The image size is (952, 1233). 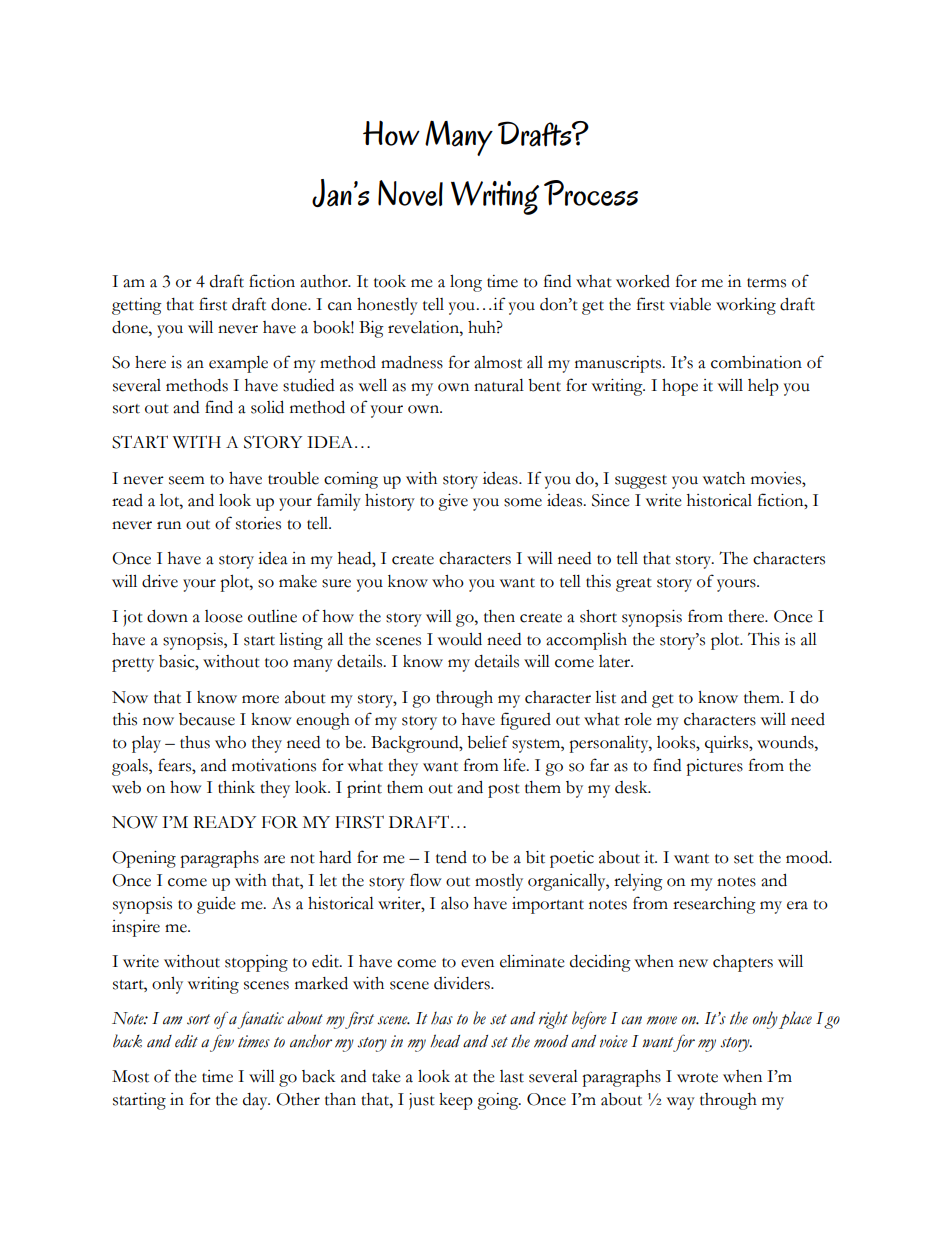 I want to click on Novel, so click(x=410, y=193).
